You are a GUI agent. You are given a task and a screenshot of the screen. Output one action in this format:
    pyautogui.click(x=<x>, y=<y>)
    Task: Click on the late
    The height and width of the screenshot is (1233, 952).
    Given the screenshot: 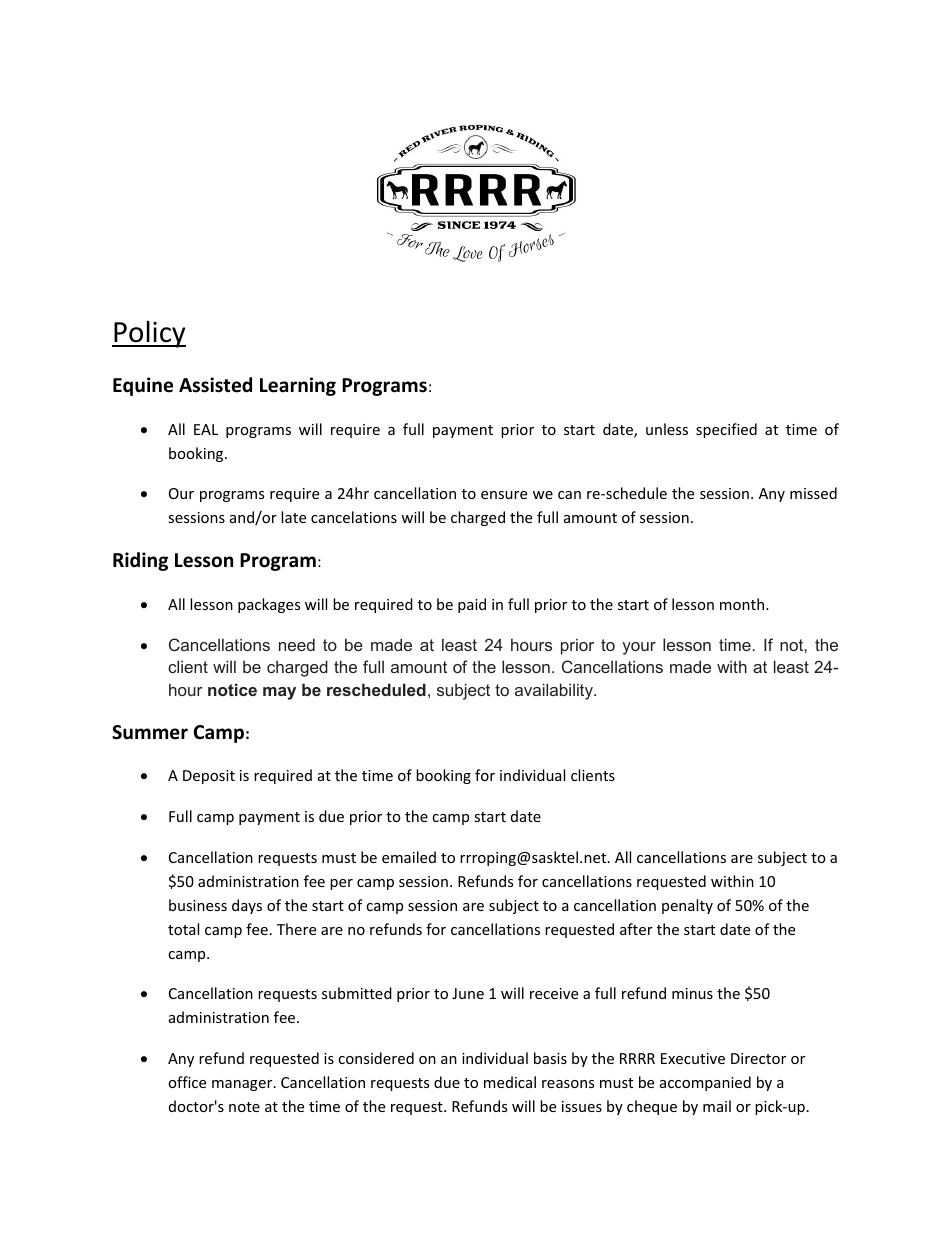 What is the action you would take?
    pyautogui.click(x=293, y=517)
